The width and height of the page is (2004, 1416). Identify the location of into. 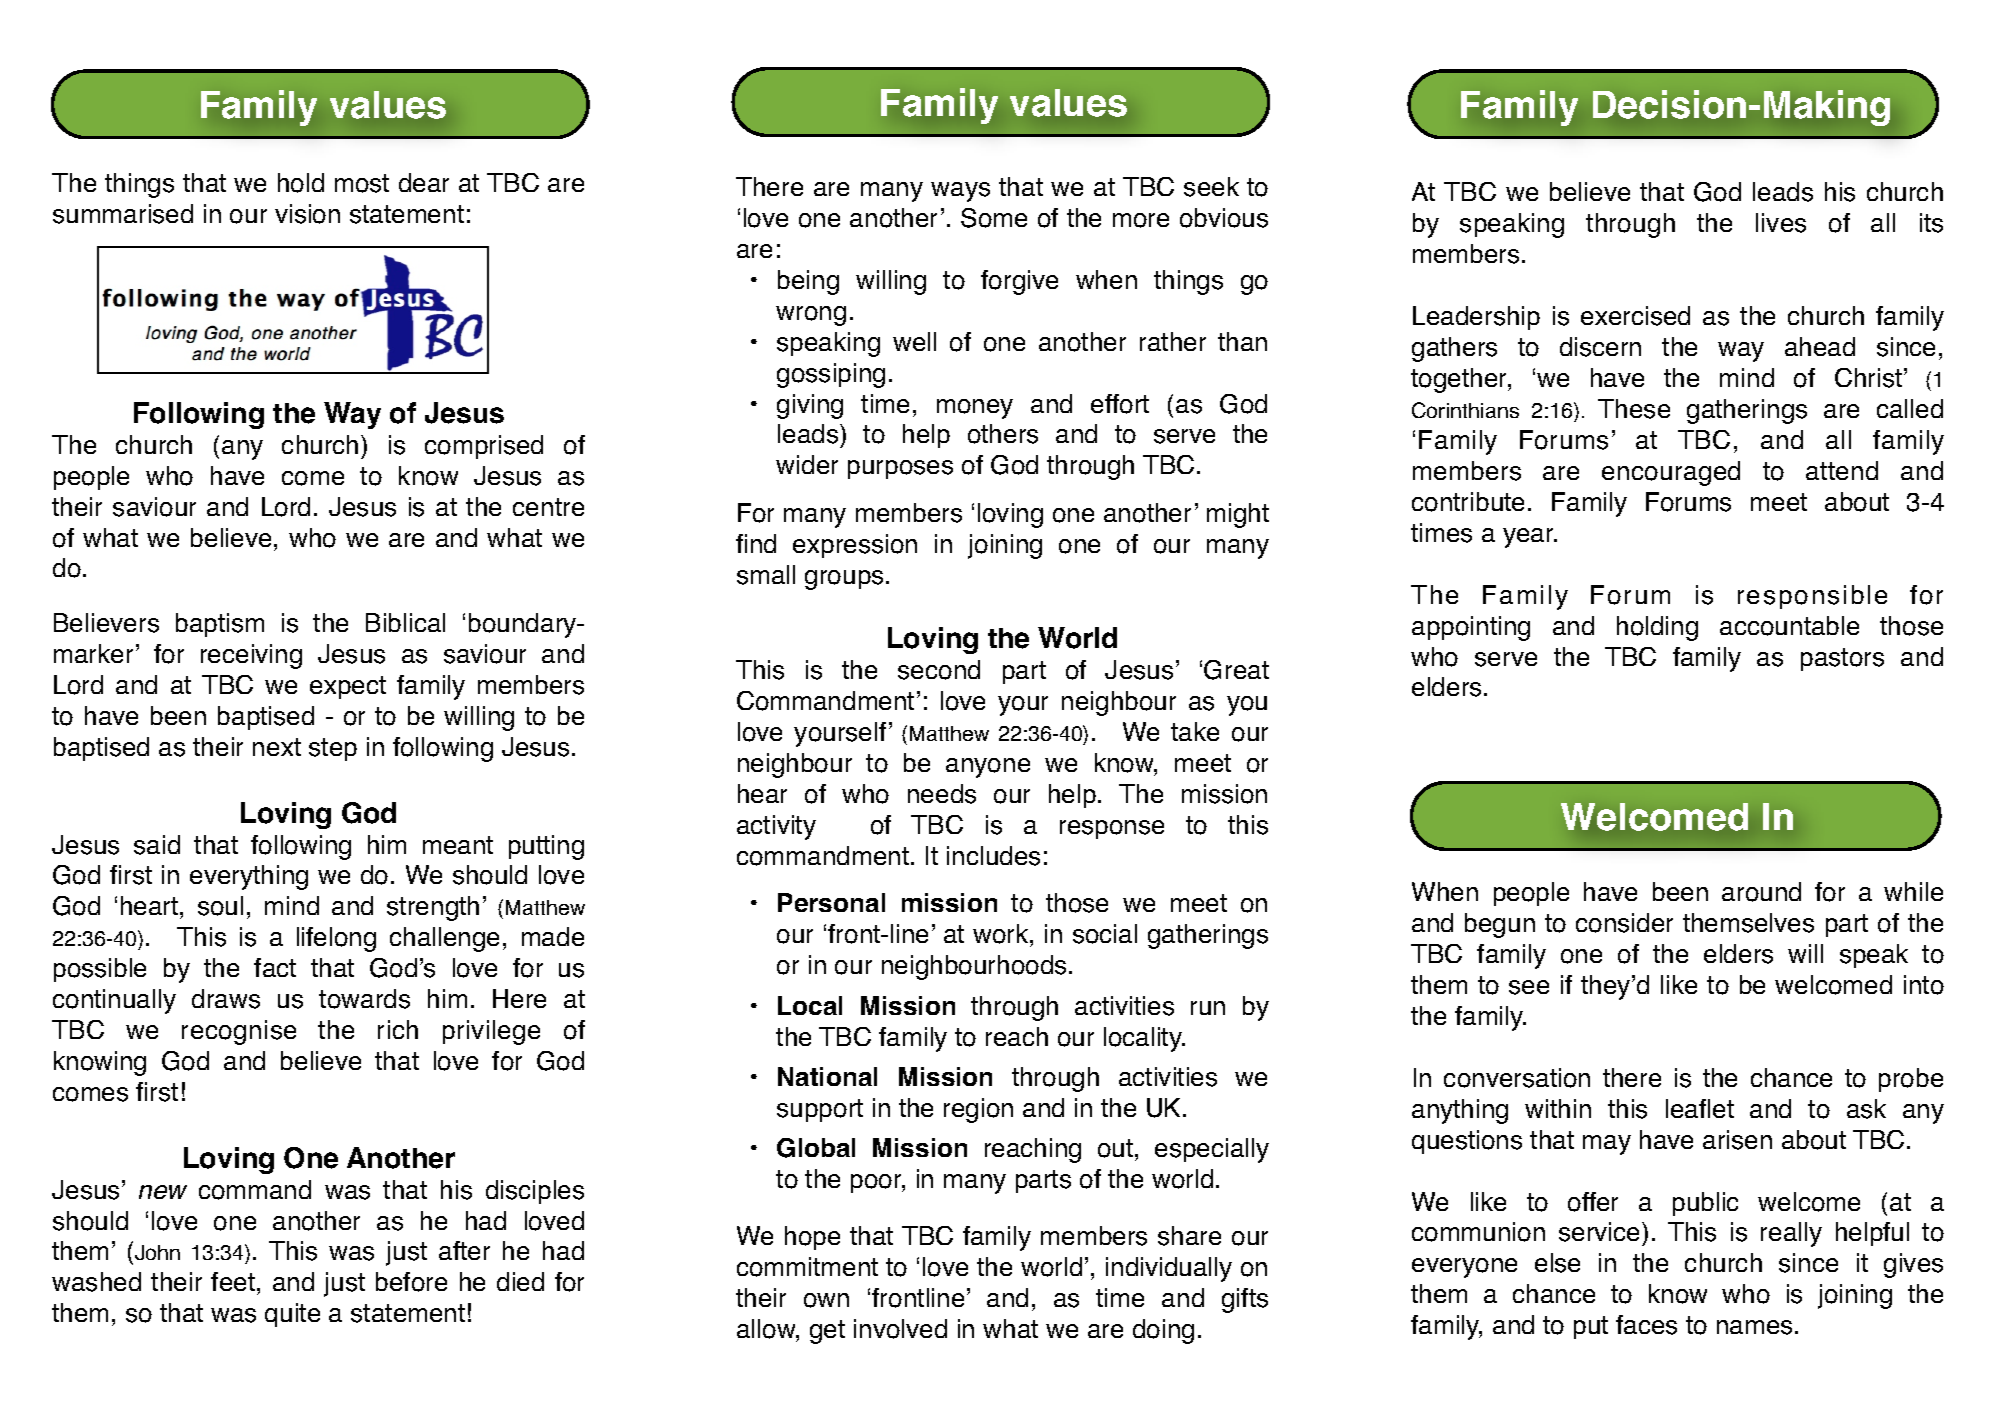
(1924, 985).
